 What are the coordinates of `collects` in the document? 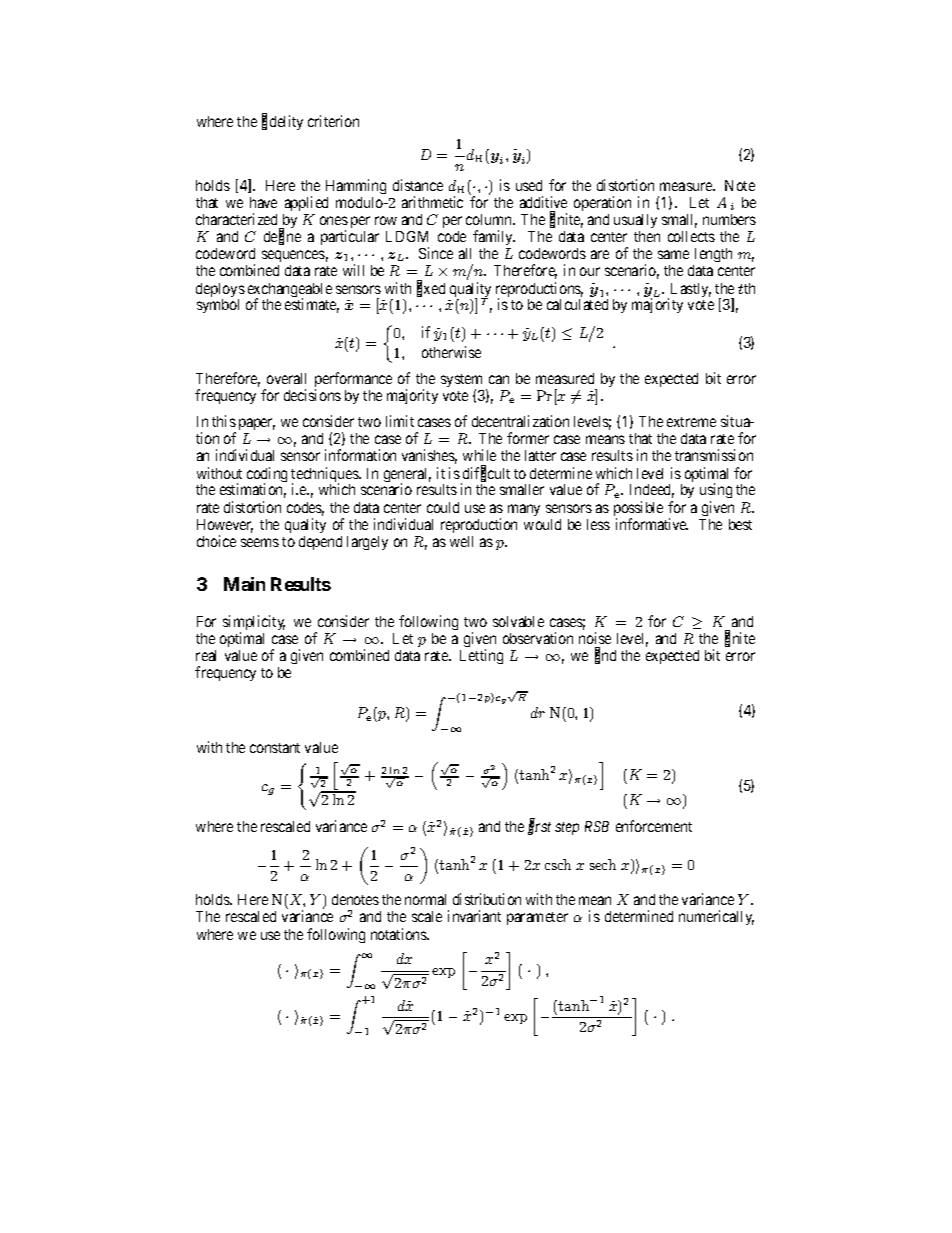 It's located at (691, 236).
